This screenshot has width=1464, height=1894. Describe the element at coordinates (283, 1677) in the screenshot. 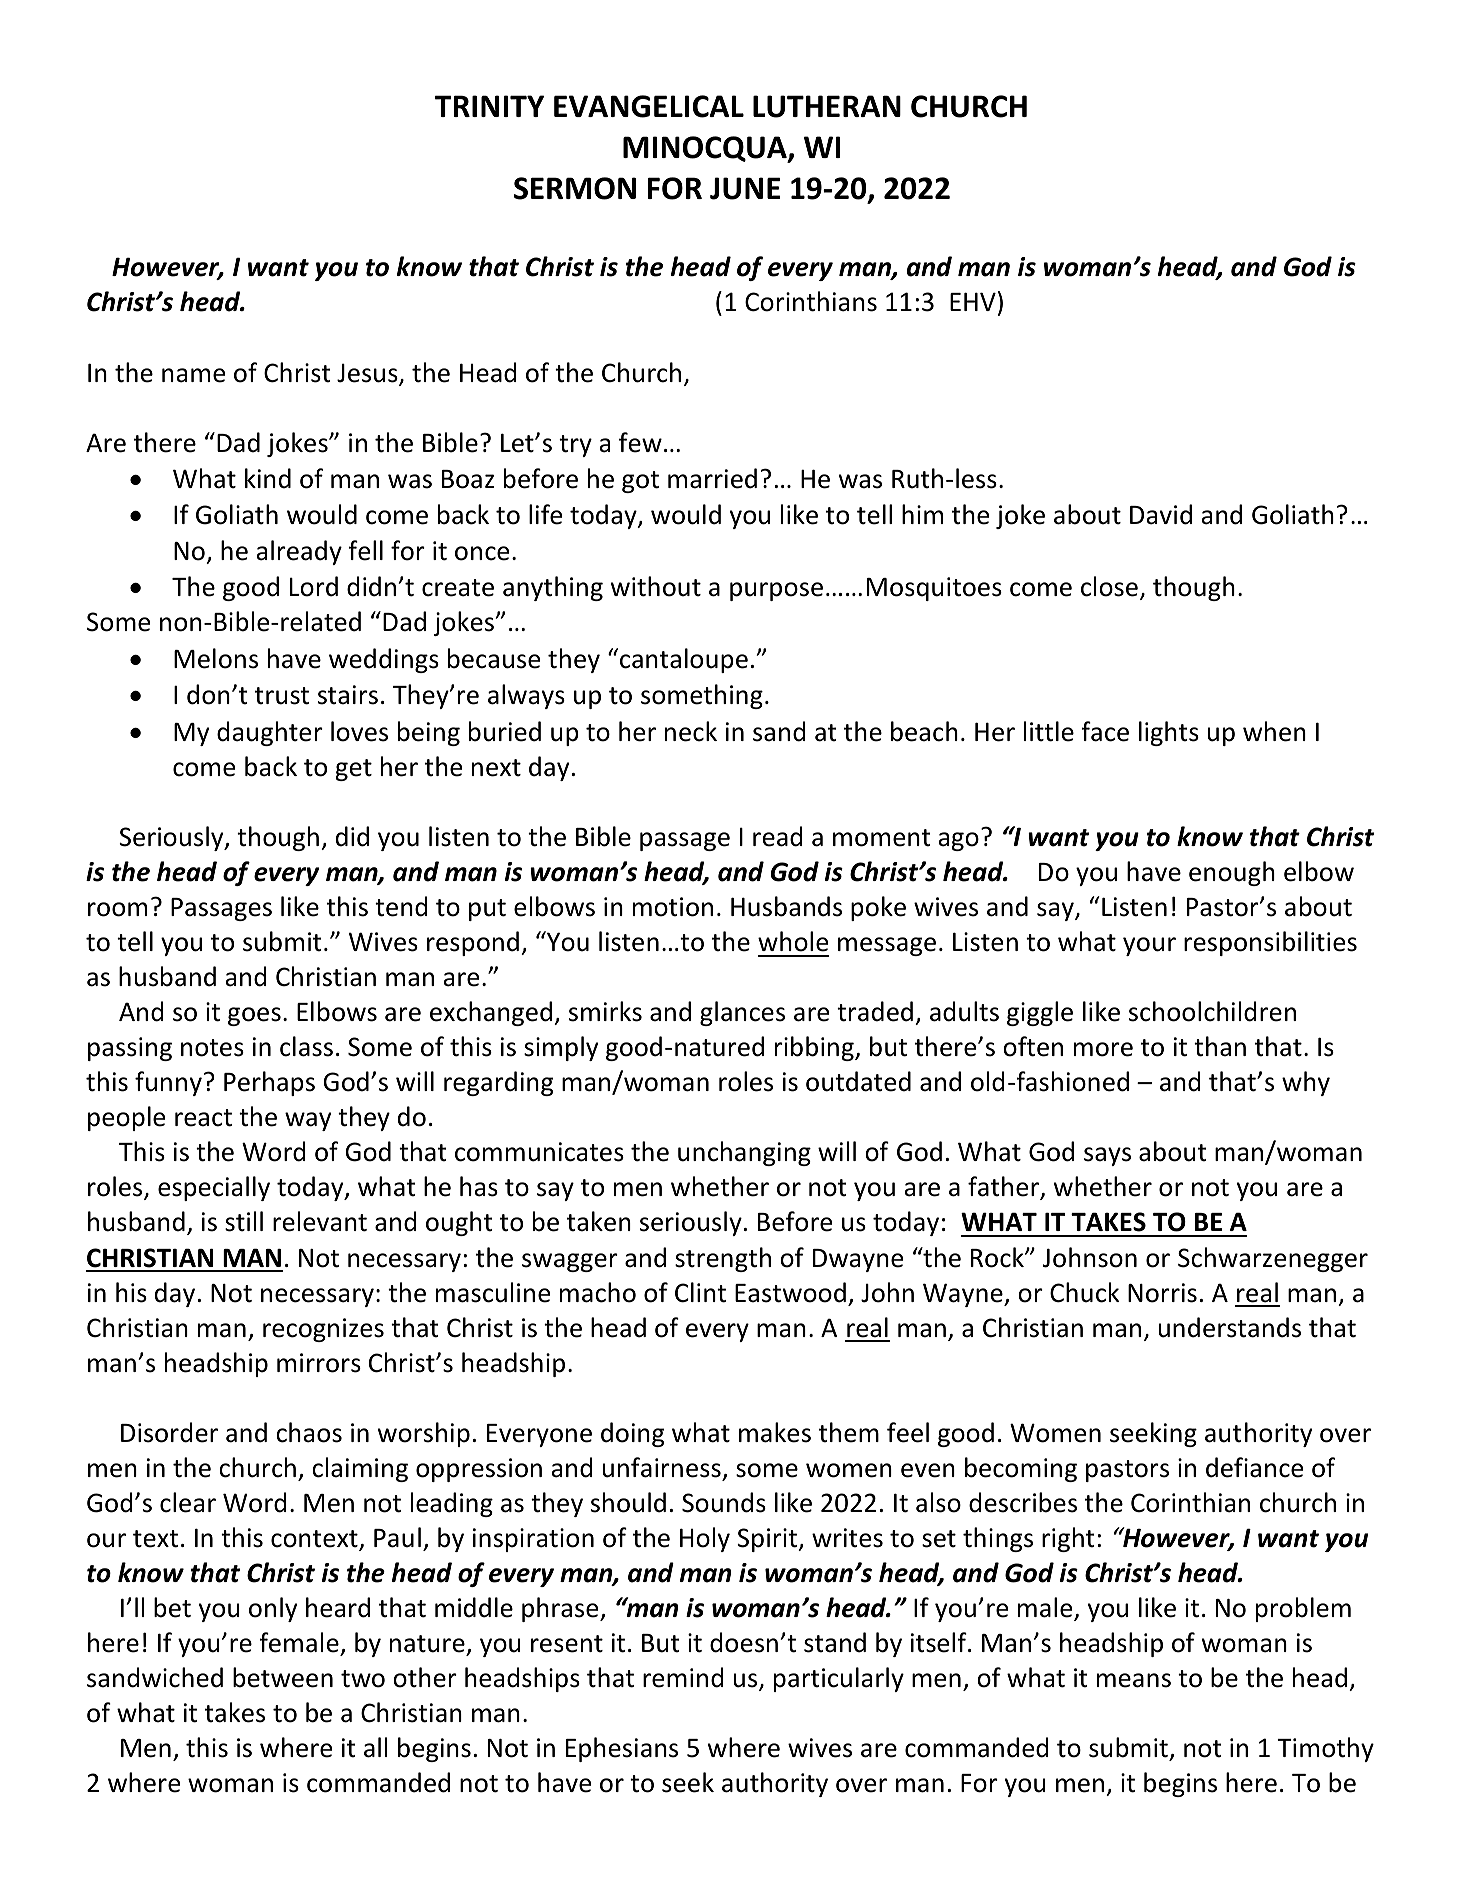

I see `between` at that location.
